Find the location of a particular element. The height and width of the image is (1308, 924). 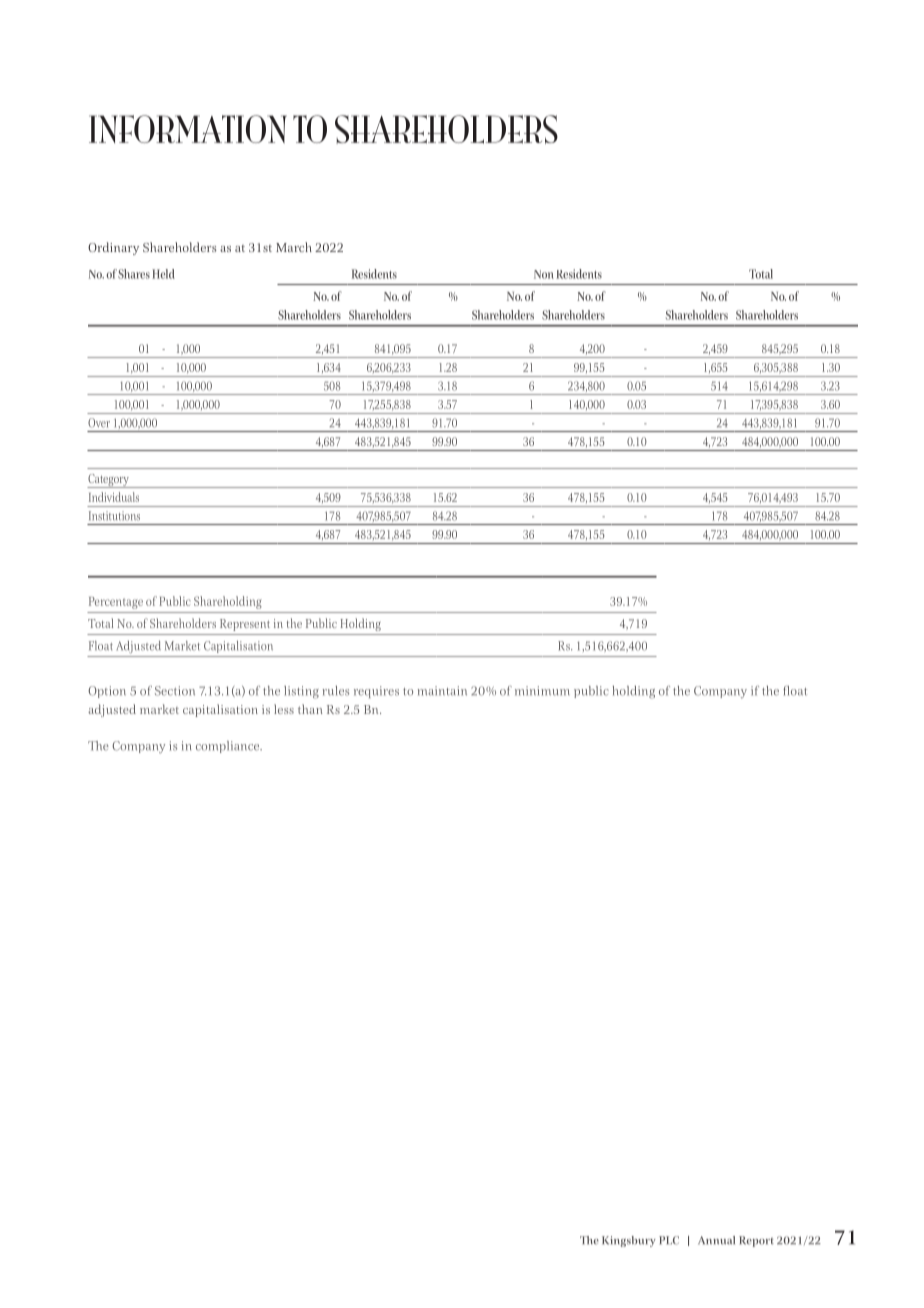

Non is located at coordinates (544, 274).
